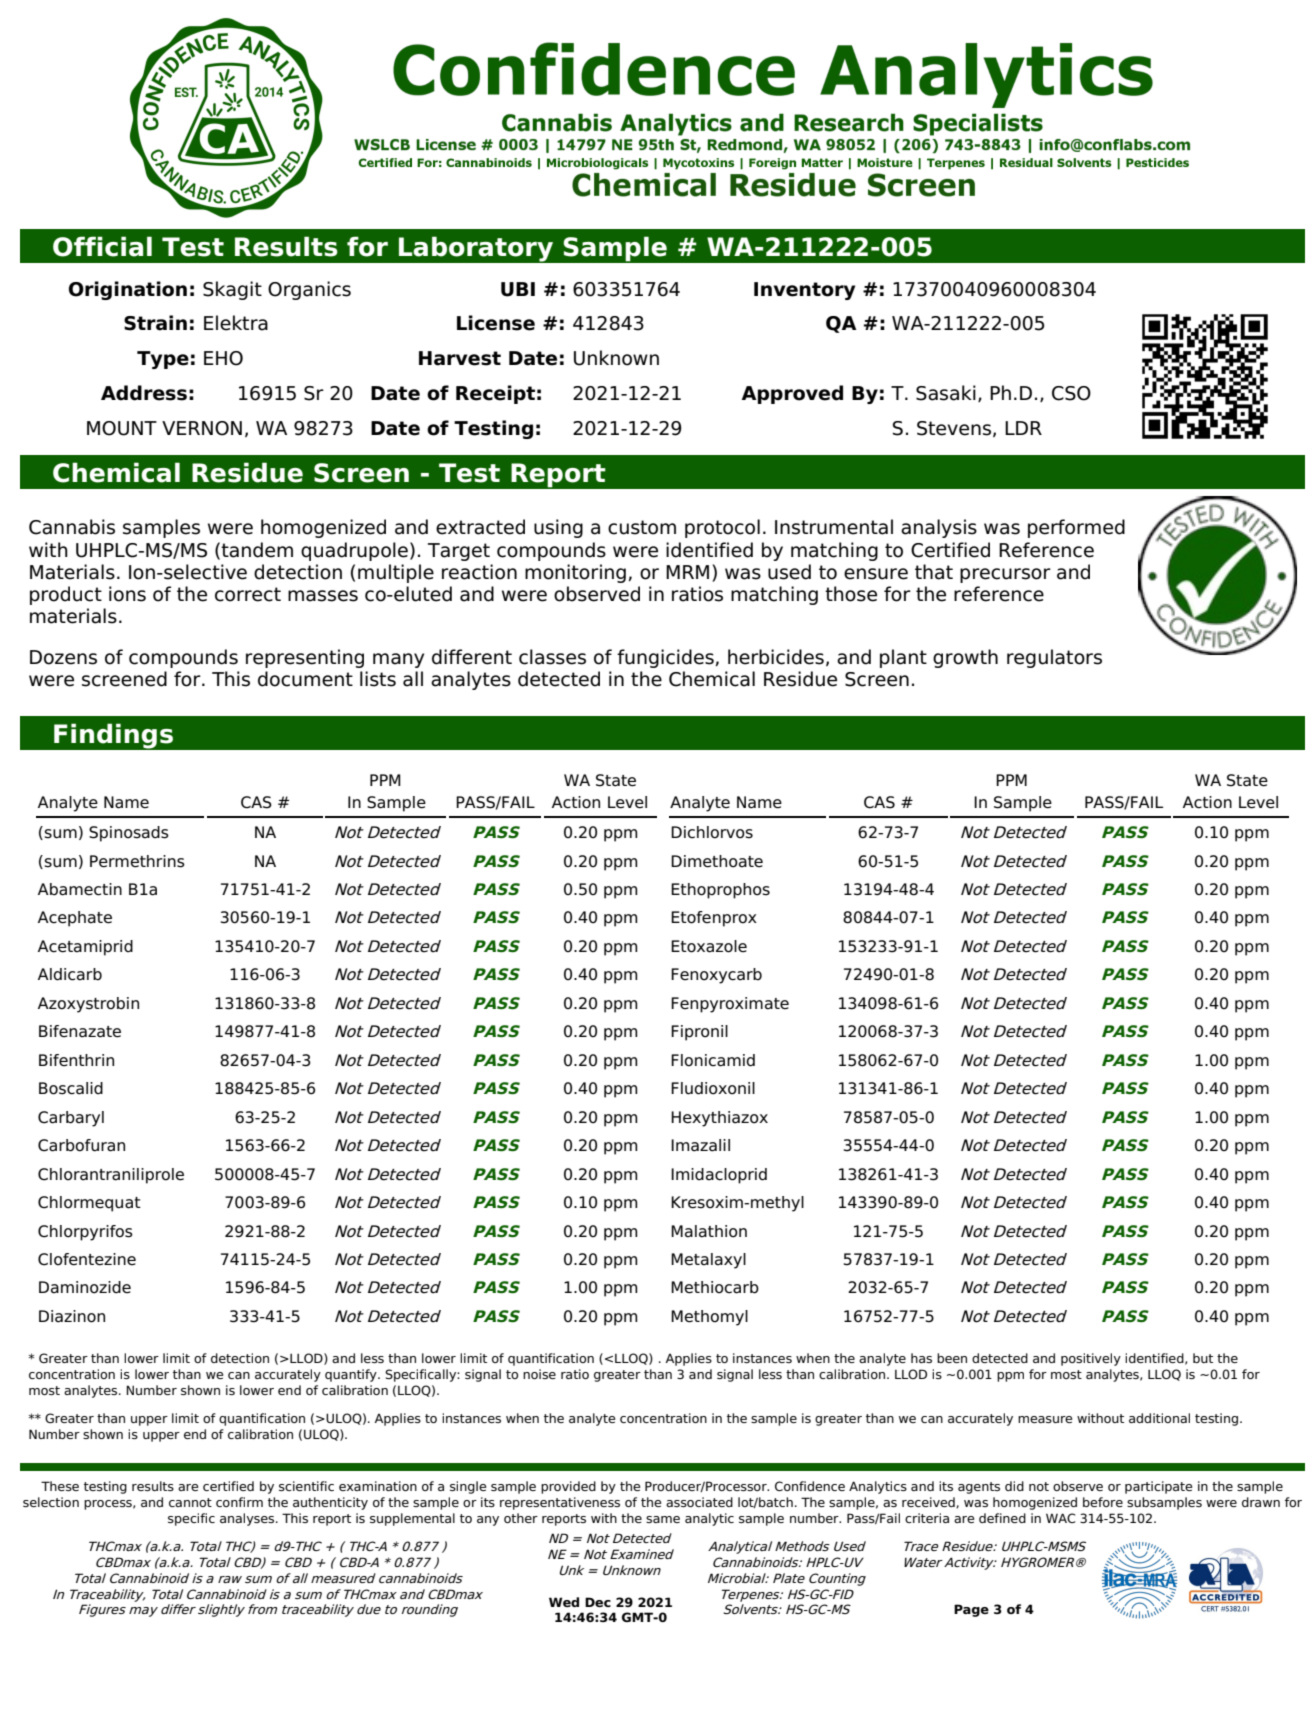 This screenshot has height=1720, width=1312. I want to click on CSO, so click(1071, 393).
